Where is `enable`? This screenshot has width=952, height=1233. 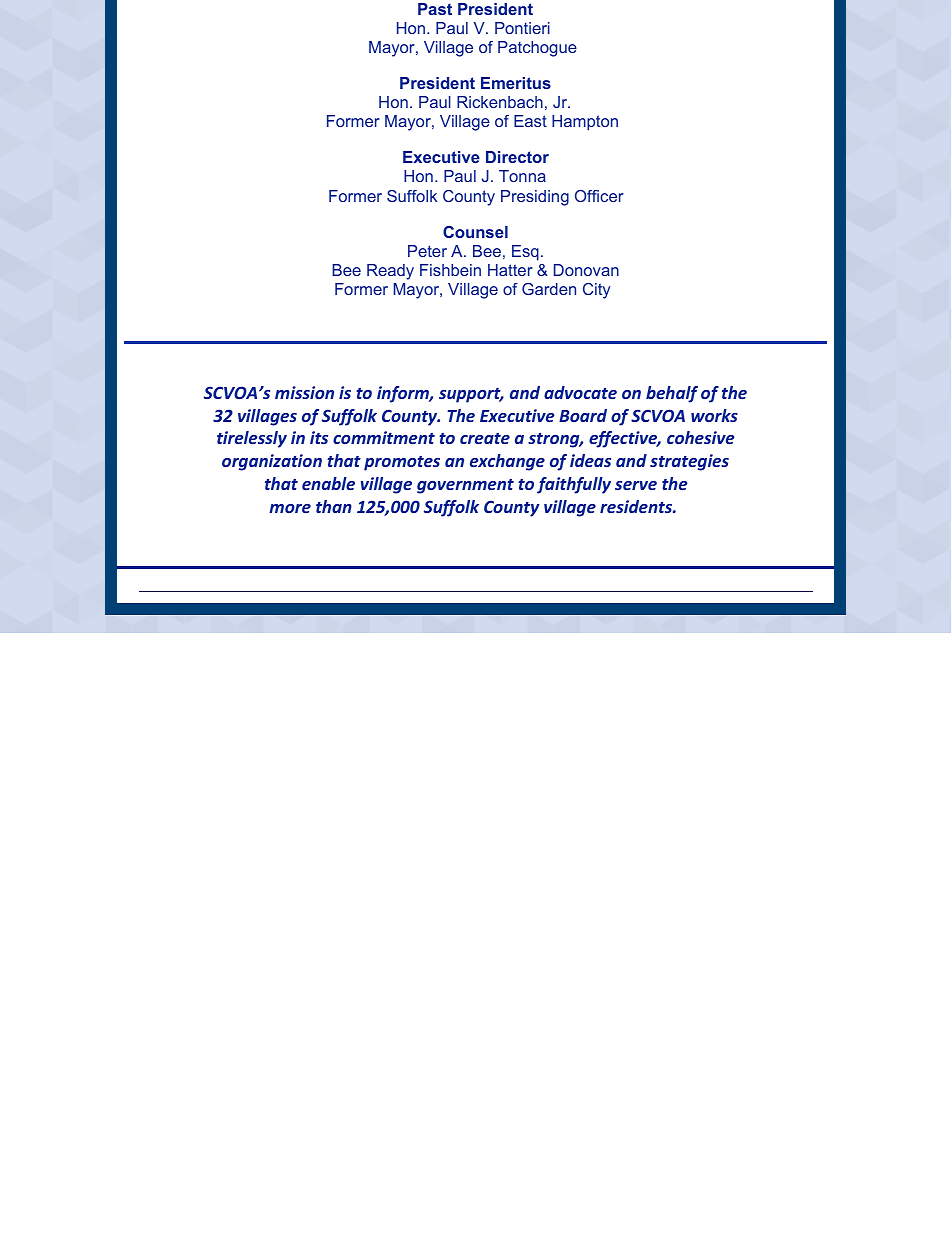
enable is located at coordinates (328, 483).
